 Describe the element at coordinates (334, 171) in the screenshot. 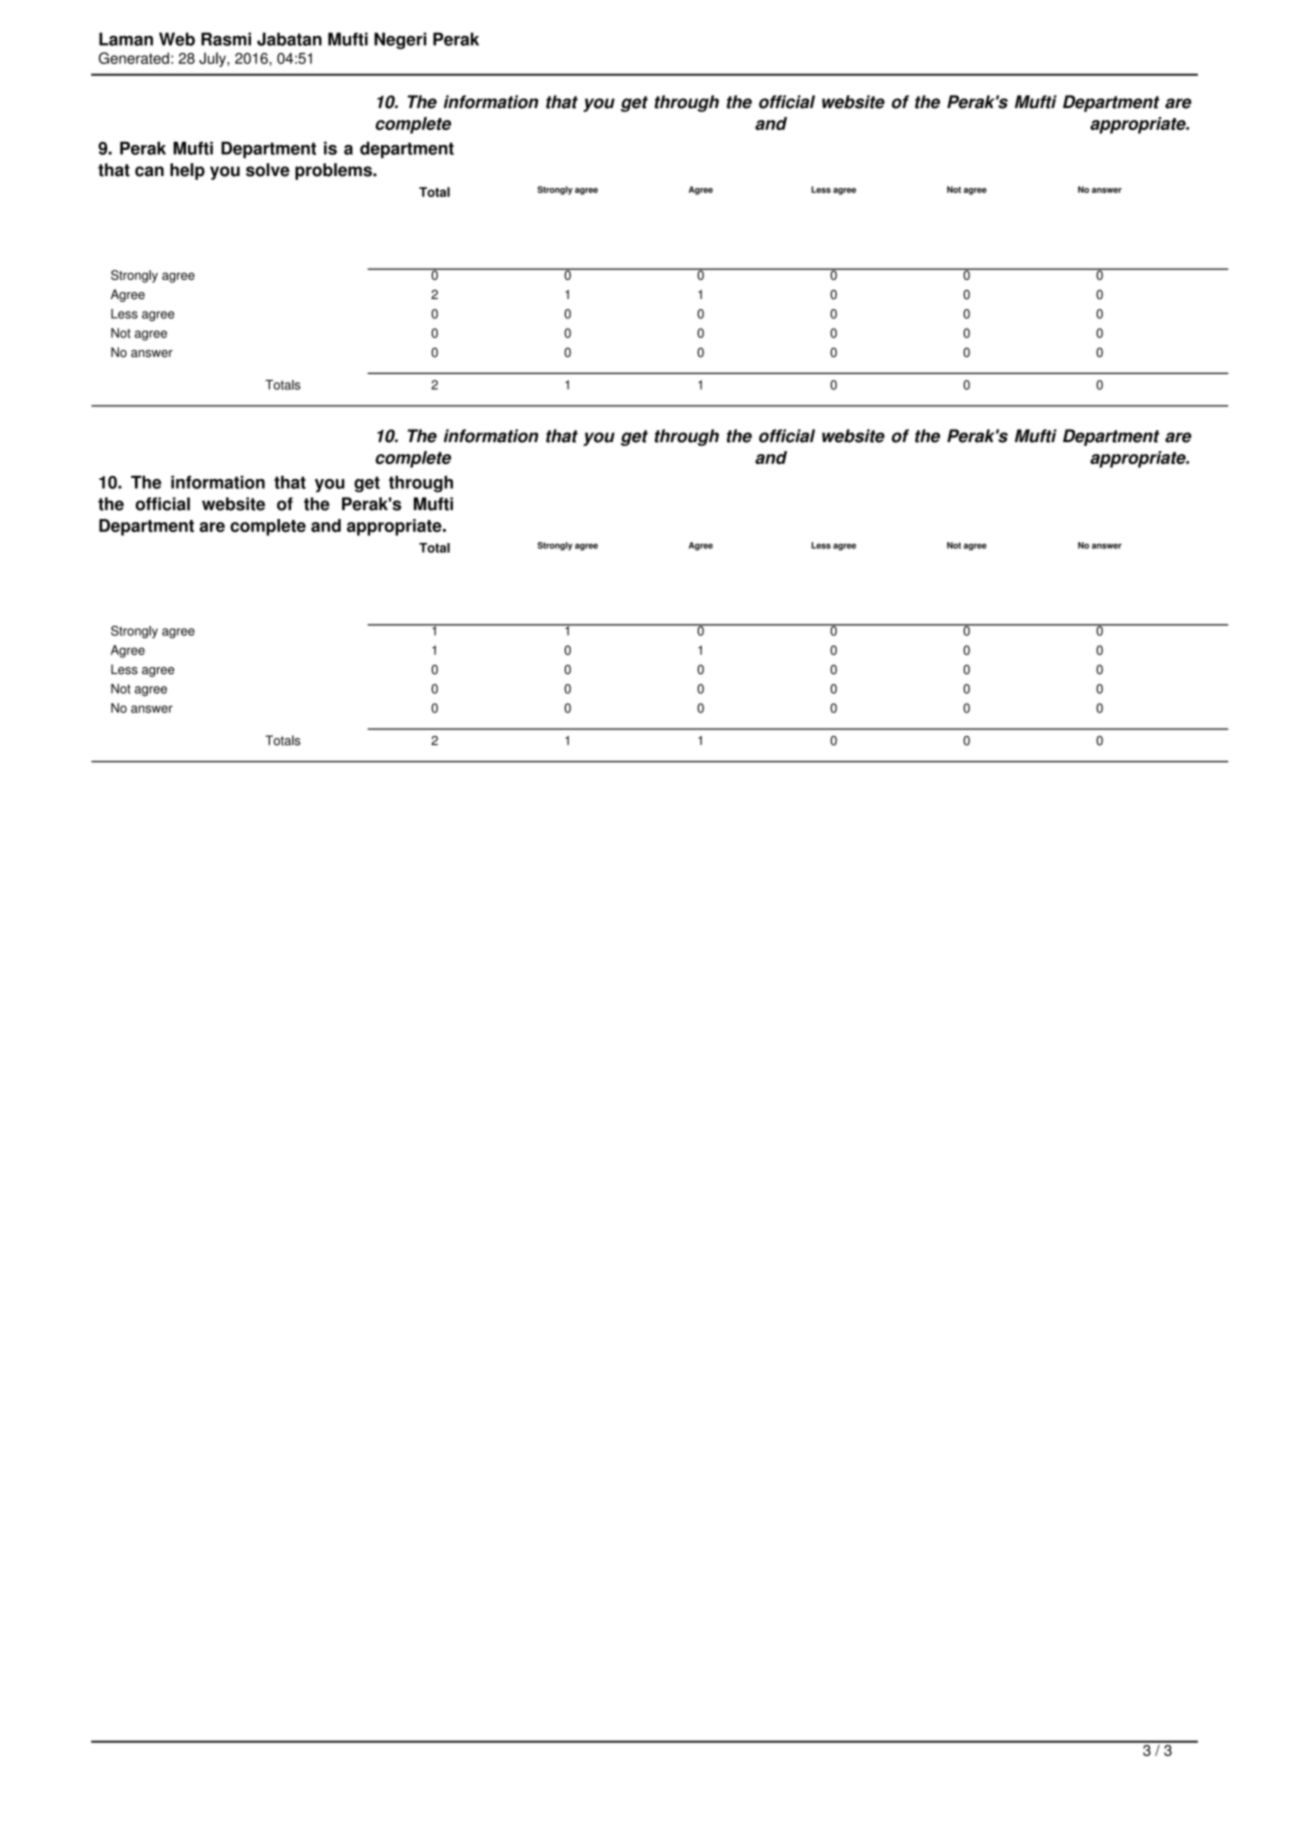

I see `problems` at that location.
